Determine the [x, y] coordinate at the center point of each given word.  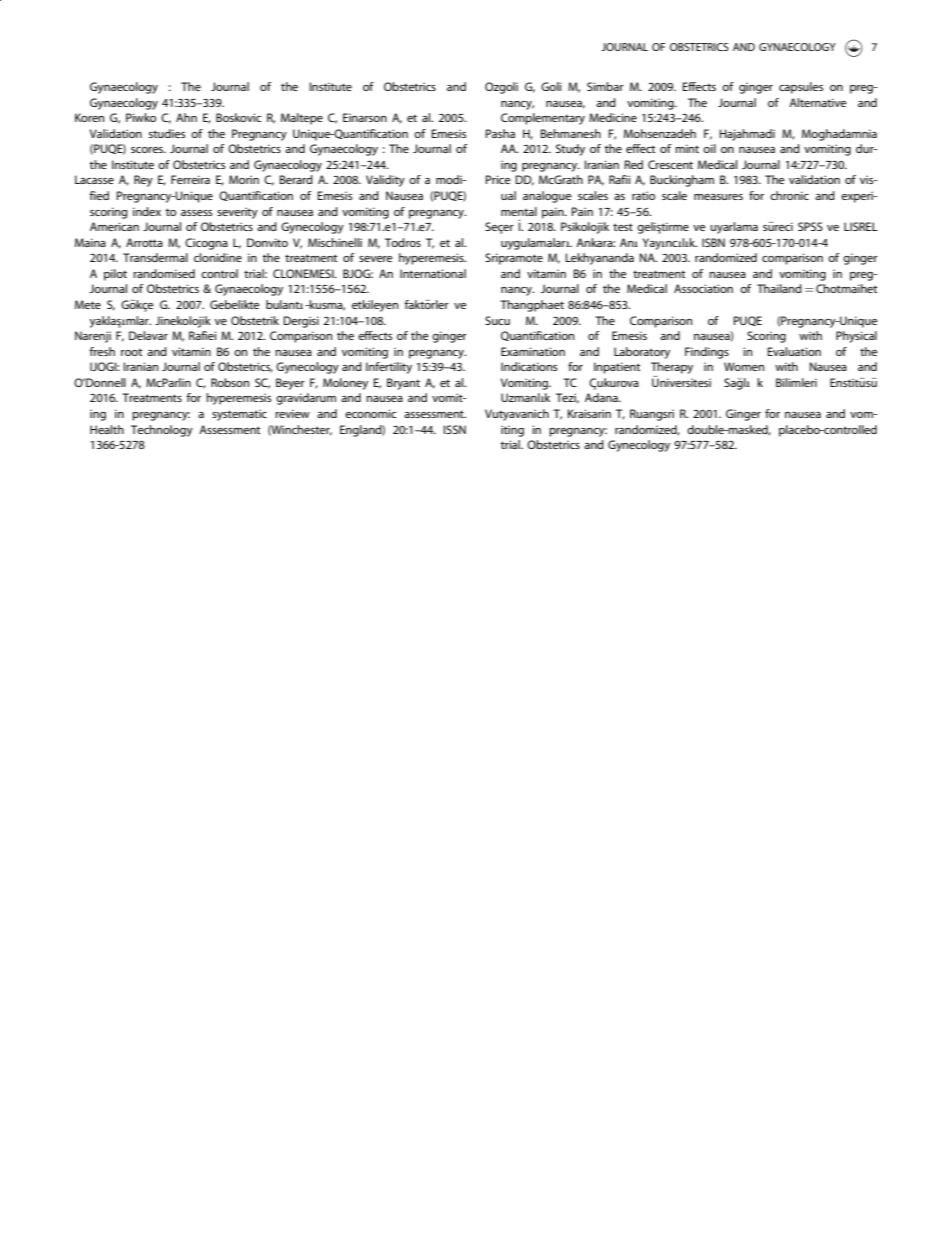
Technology [162, 431]
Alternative [818, 102]
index [147, 211]
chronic [789, 195]
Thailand [779, 288]
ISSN [455, 429]
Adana [602, 397]
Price [498, 179]
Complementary [543, 119]
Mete [88, 304]
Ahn [186, 117]
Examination [533, 351]
